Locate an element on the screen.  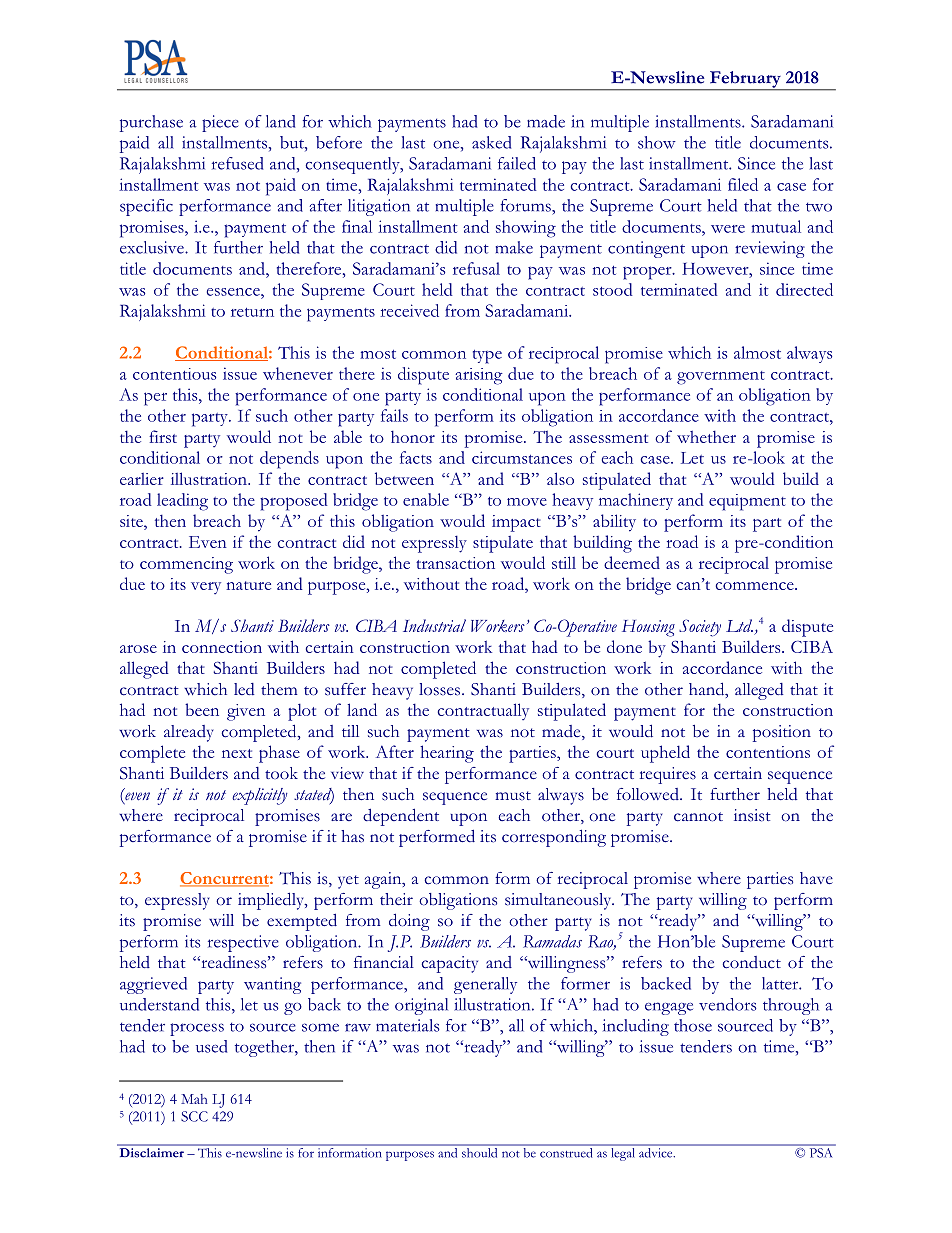
whether is located at coordinates (706, 436).
